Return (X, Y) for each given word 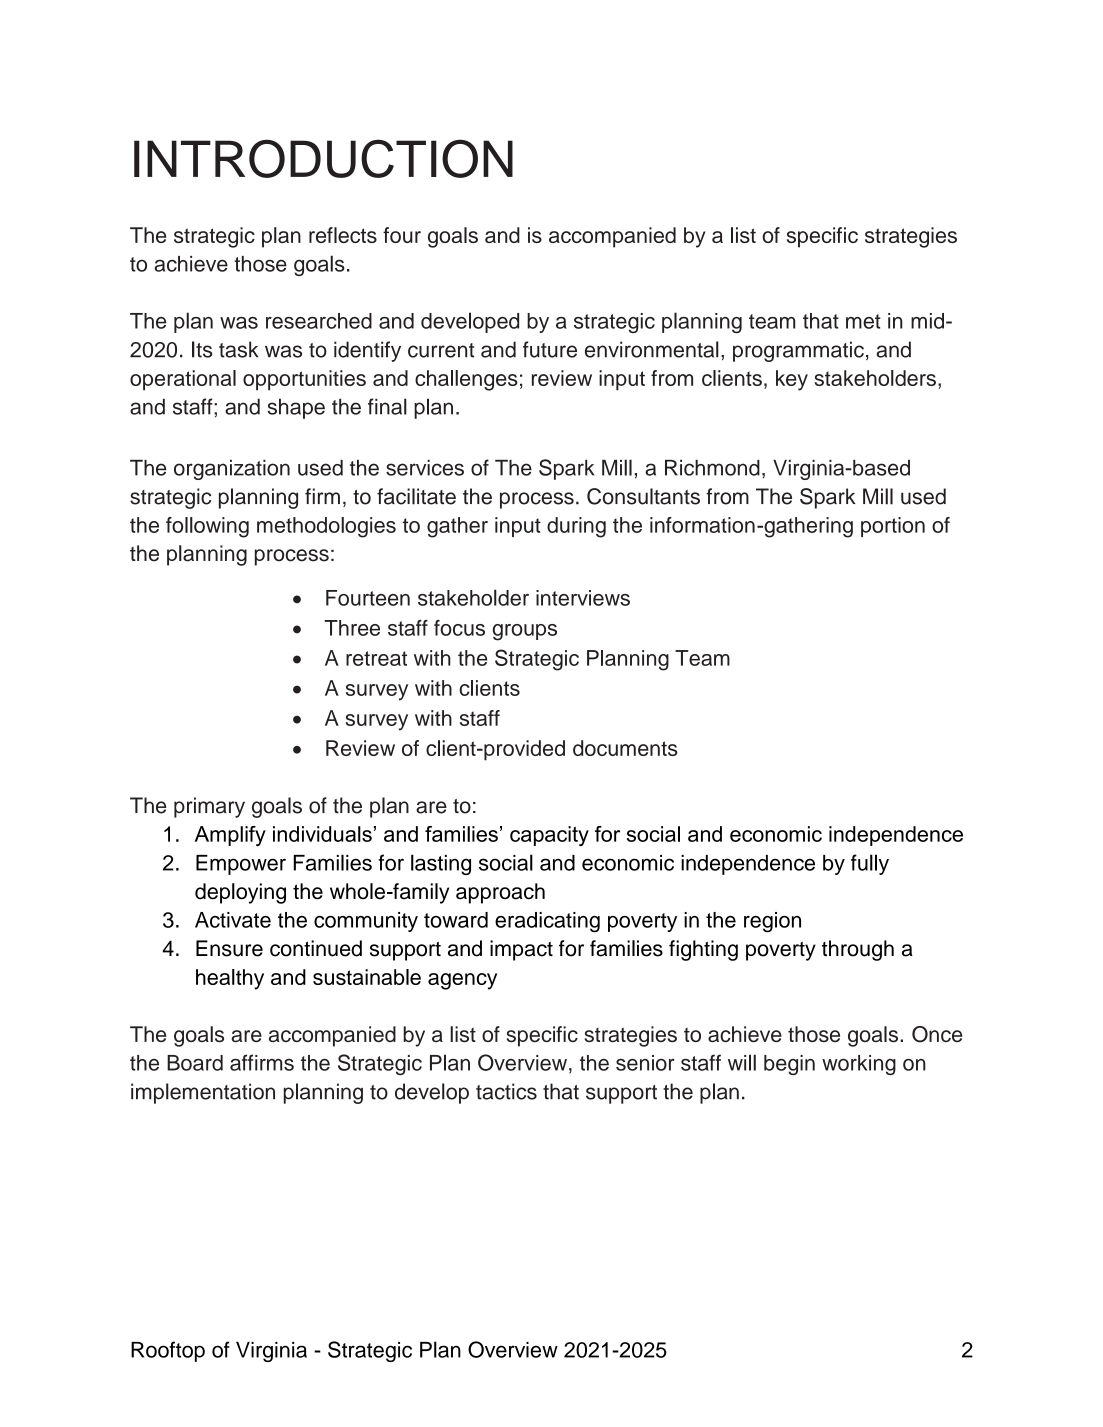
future (550, 349)
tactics (506, 1091)
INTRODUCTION (323, 158)
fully (870, 864)
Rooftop (168, 1351)
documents (625, 748)
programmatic (798, 351)
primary (209, 807)
